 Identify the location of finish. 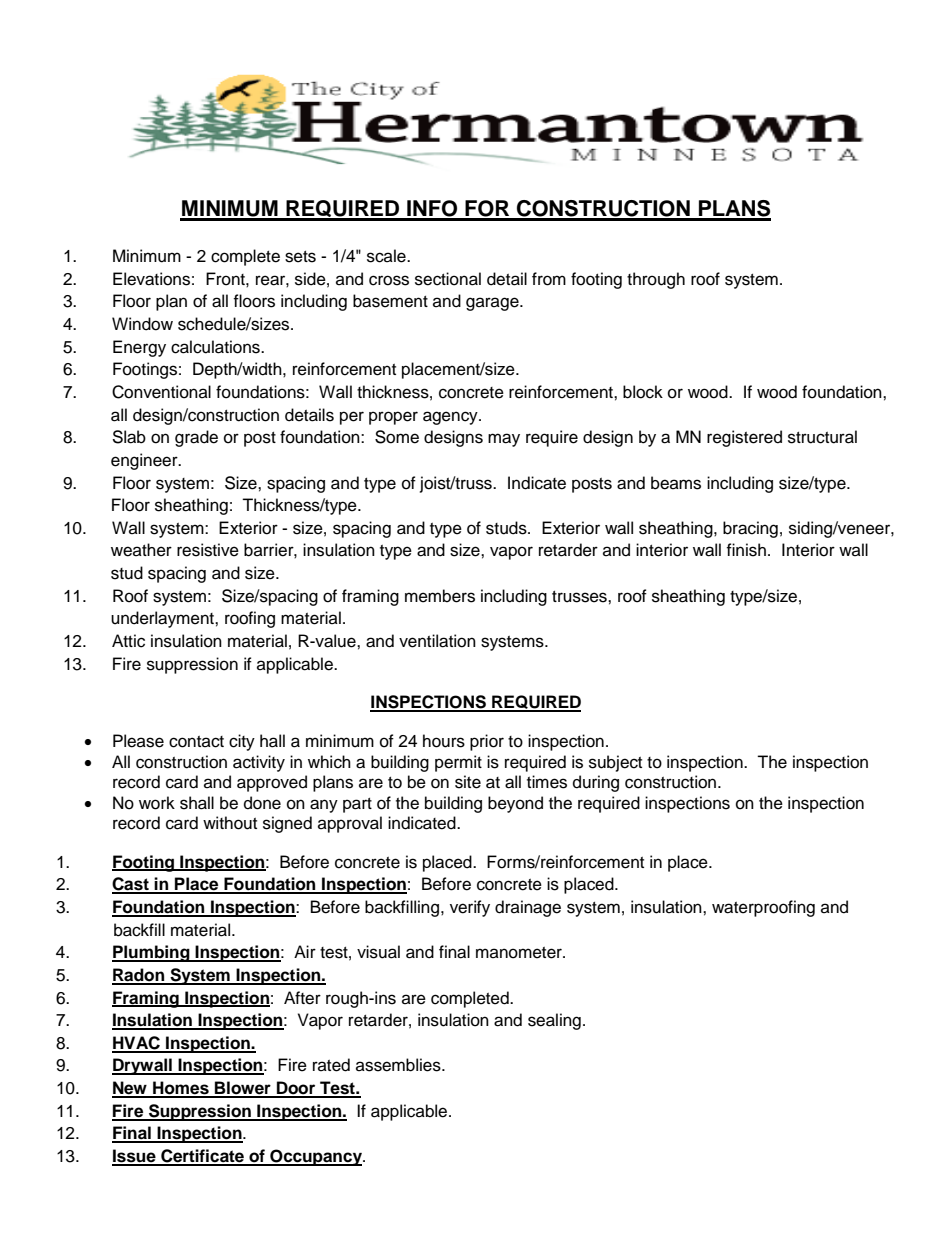
(746, 550).
